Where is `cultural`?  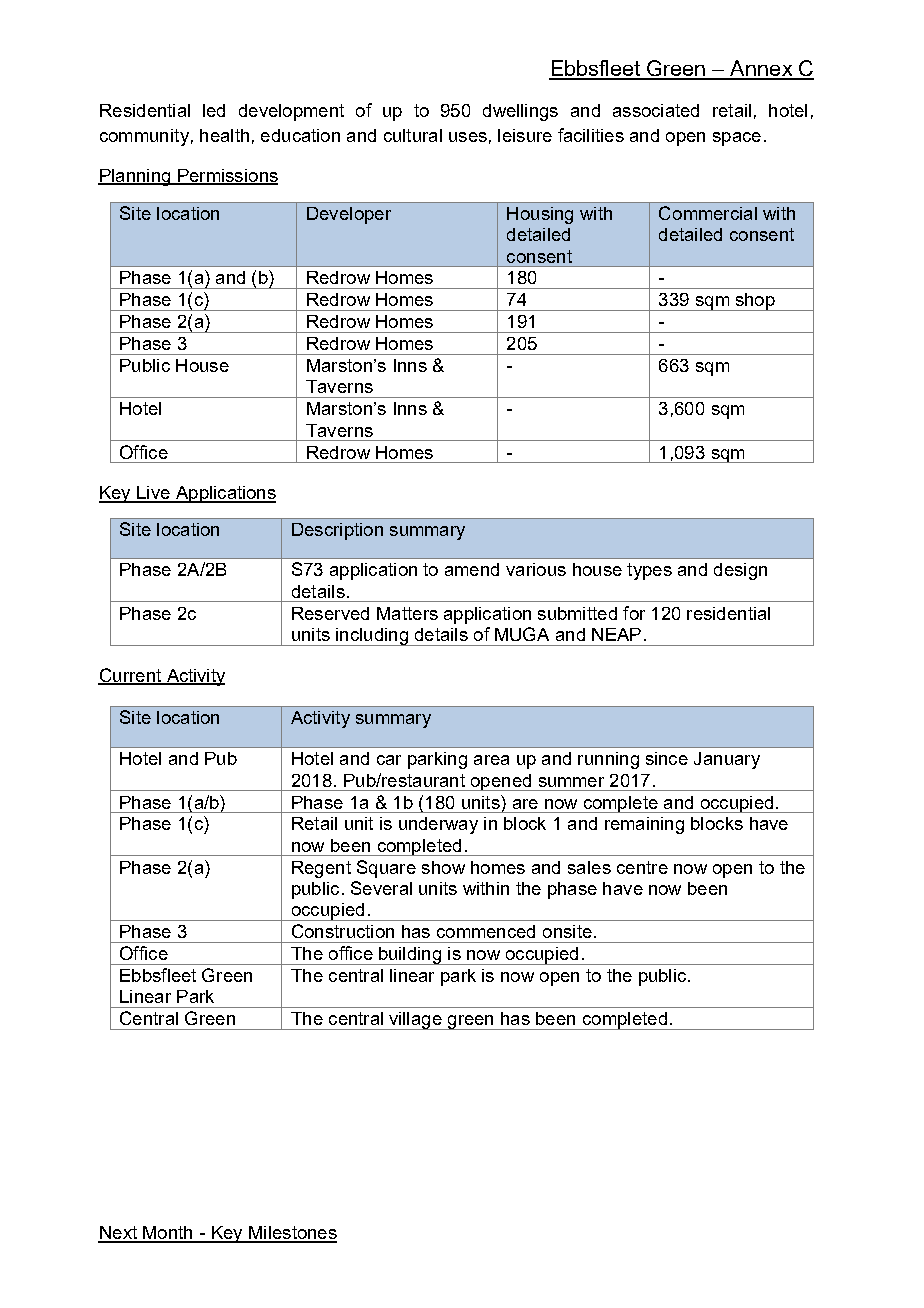
cultural is located at coordinates (413, 135).
